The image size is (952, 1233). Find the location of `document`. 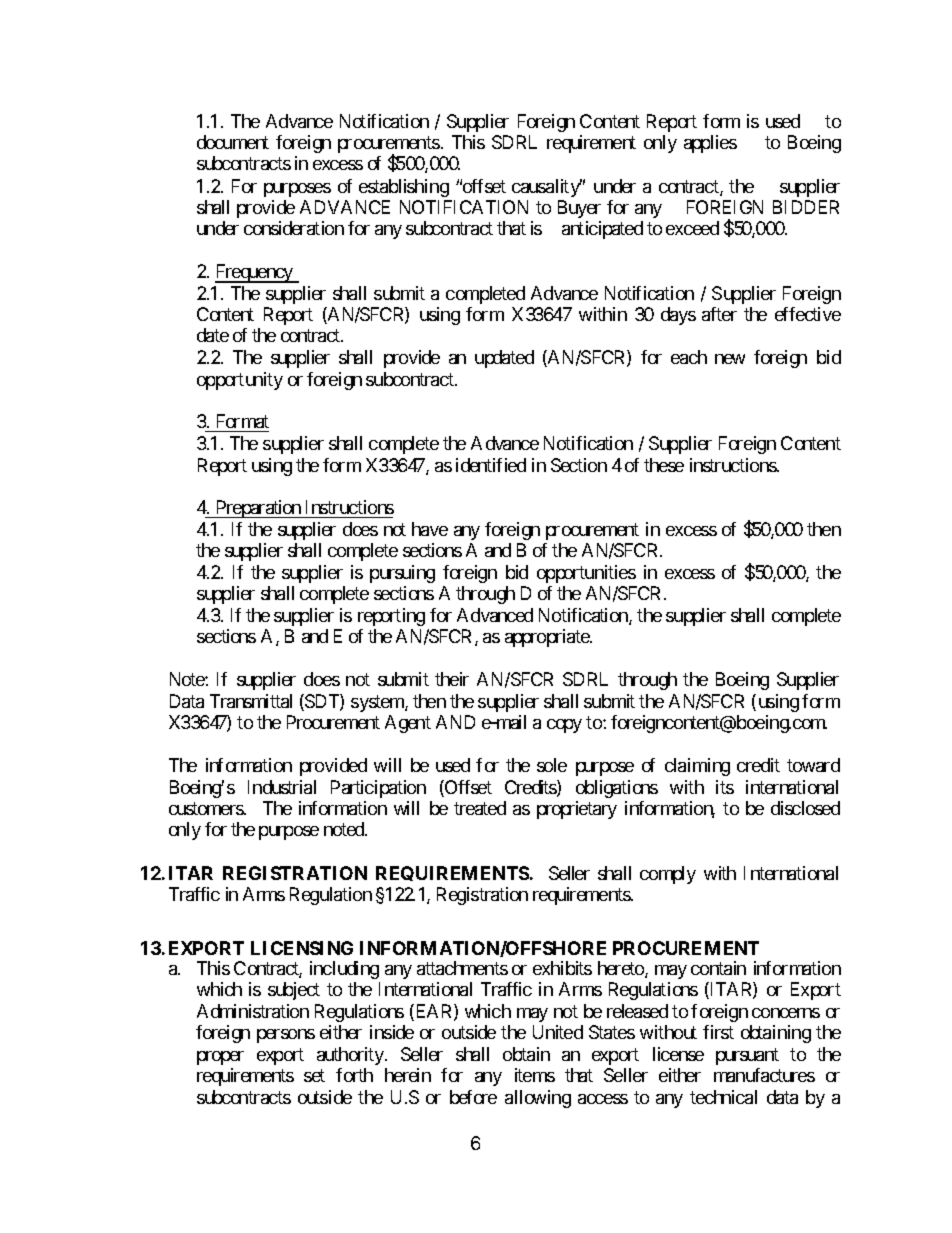

document is located at coordinates (233, 142).
